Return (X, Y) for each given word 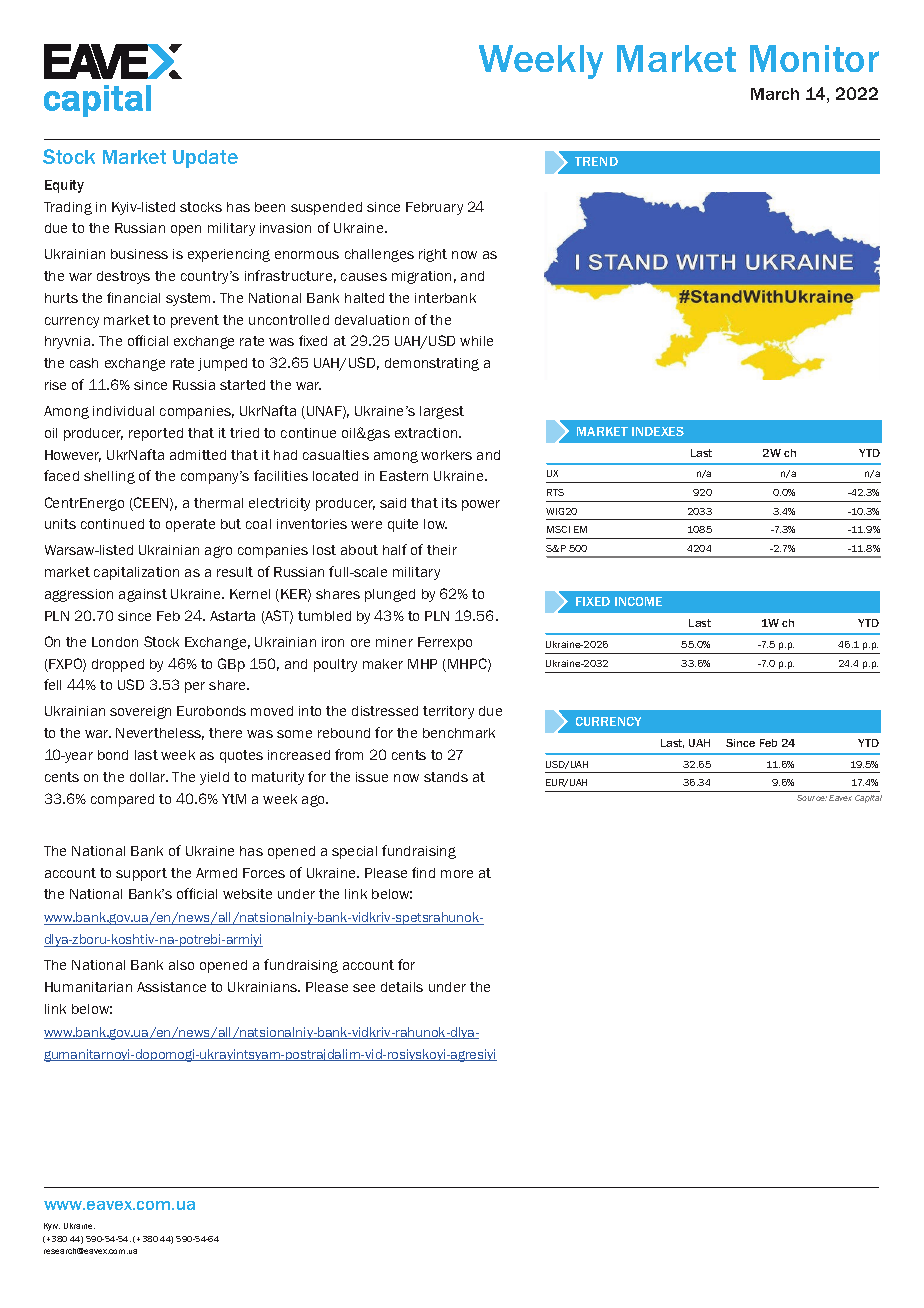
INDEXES (658, 431)
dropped (118, 665)
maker (383, 664)
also (181, 965)
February (434, 208)
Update (205, 159)
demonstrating (432, 364)
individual (123, 411)
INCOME (638, 601)
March (775, 94)
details (402, 987)
